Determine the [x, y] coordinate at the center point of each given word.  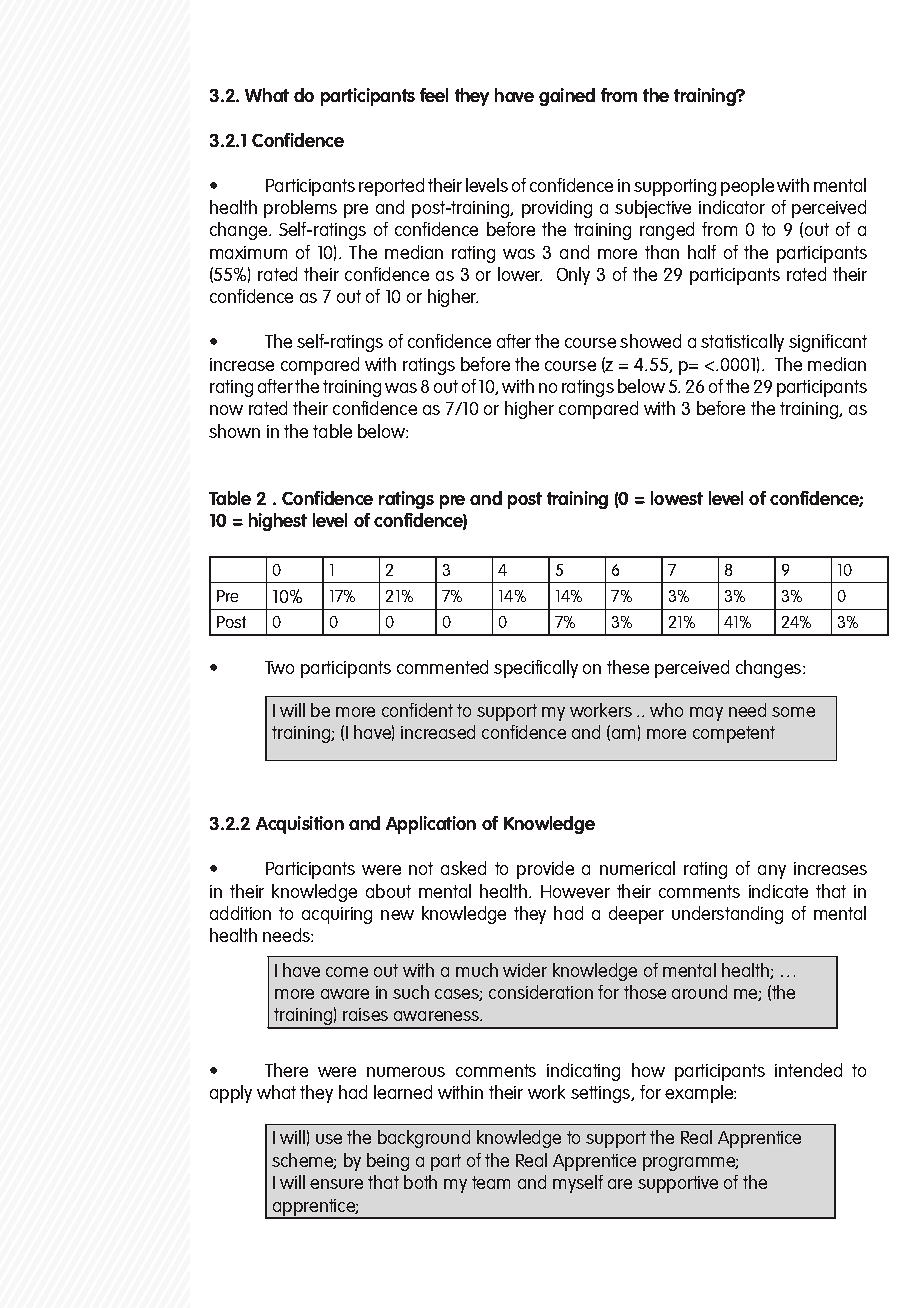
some [793, 712]
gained [567, 97]
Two [279, 667]
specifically [536, 669]
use [329, 1139]
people [747, 187]
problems [300, 209]
